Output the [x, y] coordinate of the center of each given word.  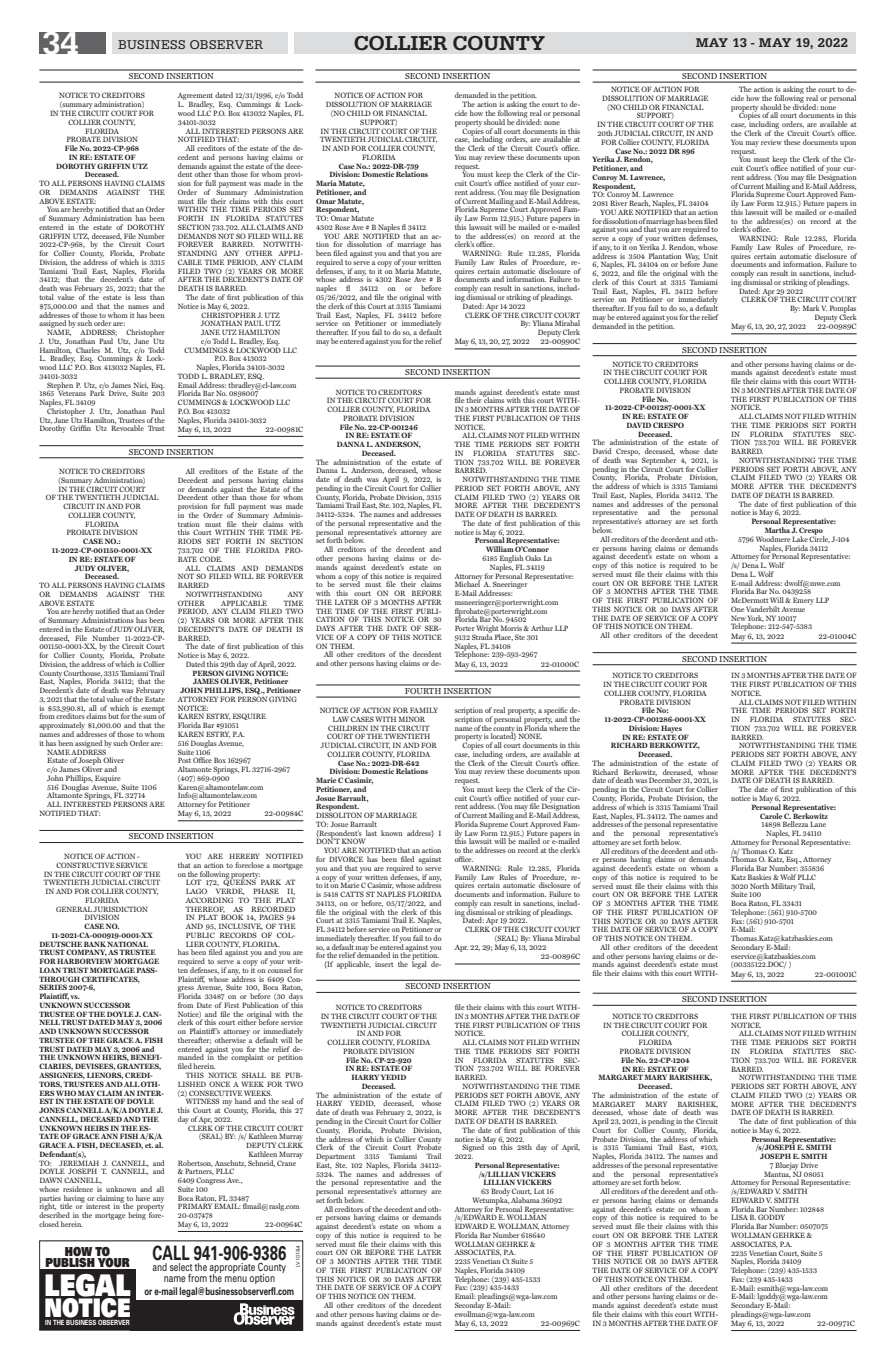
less [140, 297]
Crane [286, 1163]
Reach [640, 203]
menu [236, 1279]
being [138, 1215]
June [710, 264]
